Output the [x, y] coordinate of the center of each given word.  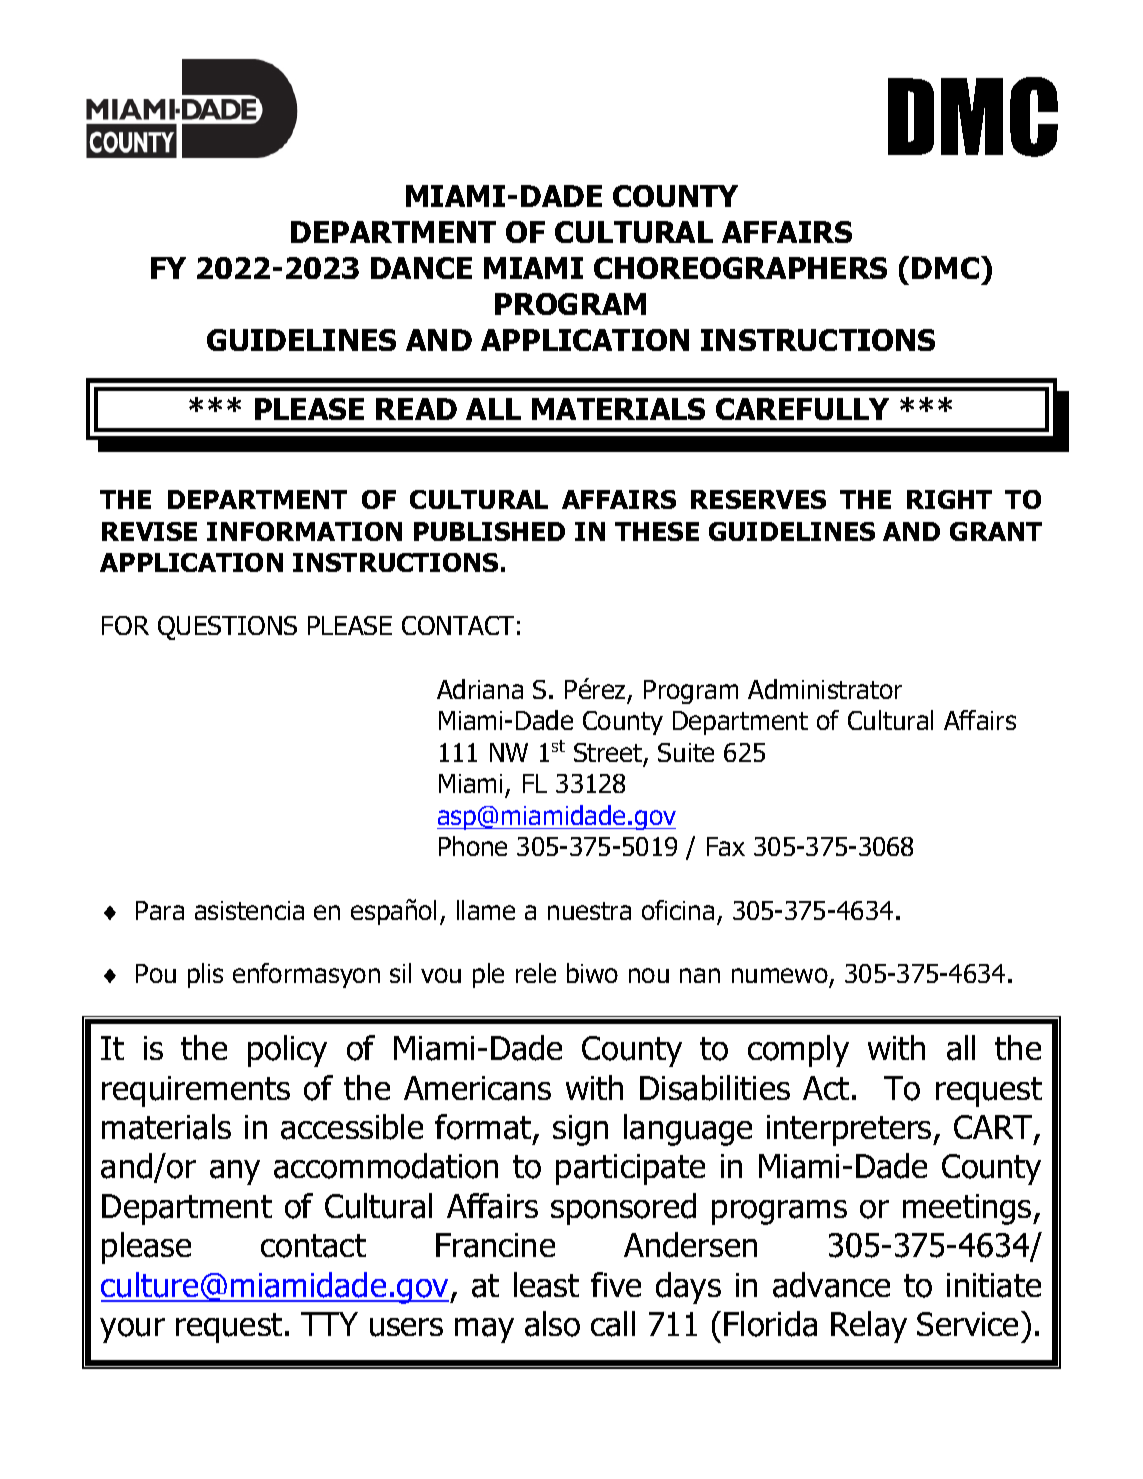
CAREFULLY [802, 409]
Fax [726, 846]
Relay [869, 1327]
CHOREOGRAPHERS [740, 268]
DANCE [421, 268]
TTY [329, 1324]
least [546, 1285]
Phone [473, 846]
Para [160, 910]
